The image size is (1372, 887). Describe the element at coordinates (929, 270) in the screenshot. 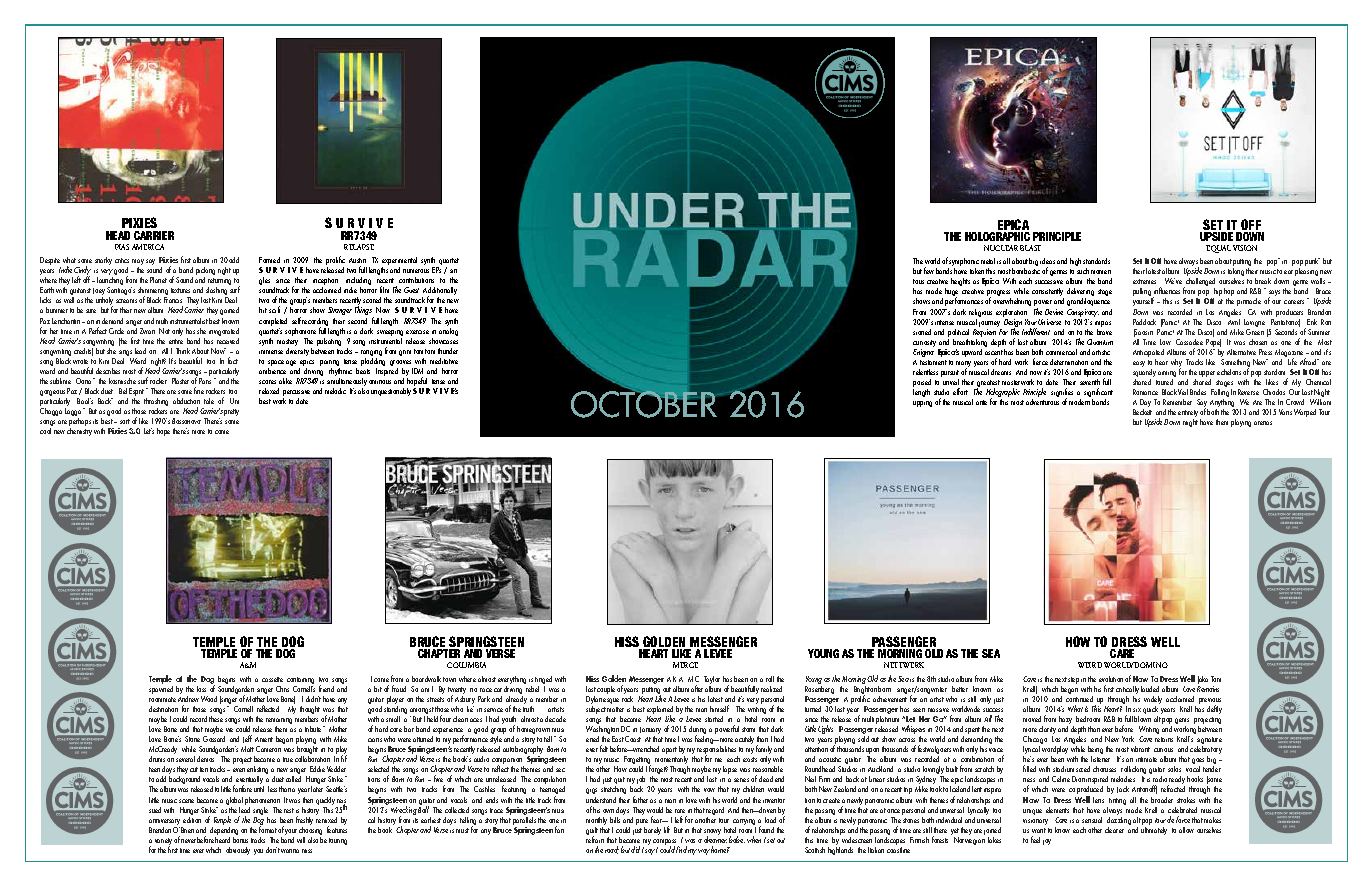

I see `few` at that location.
